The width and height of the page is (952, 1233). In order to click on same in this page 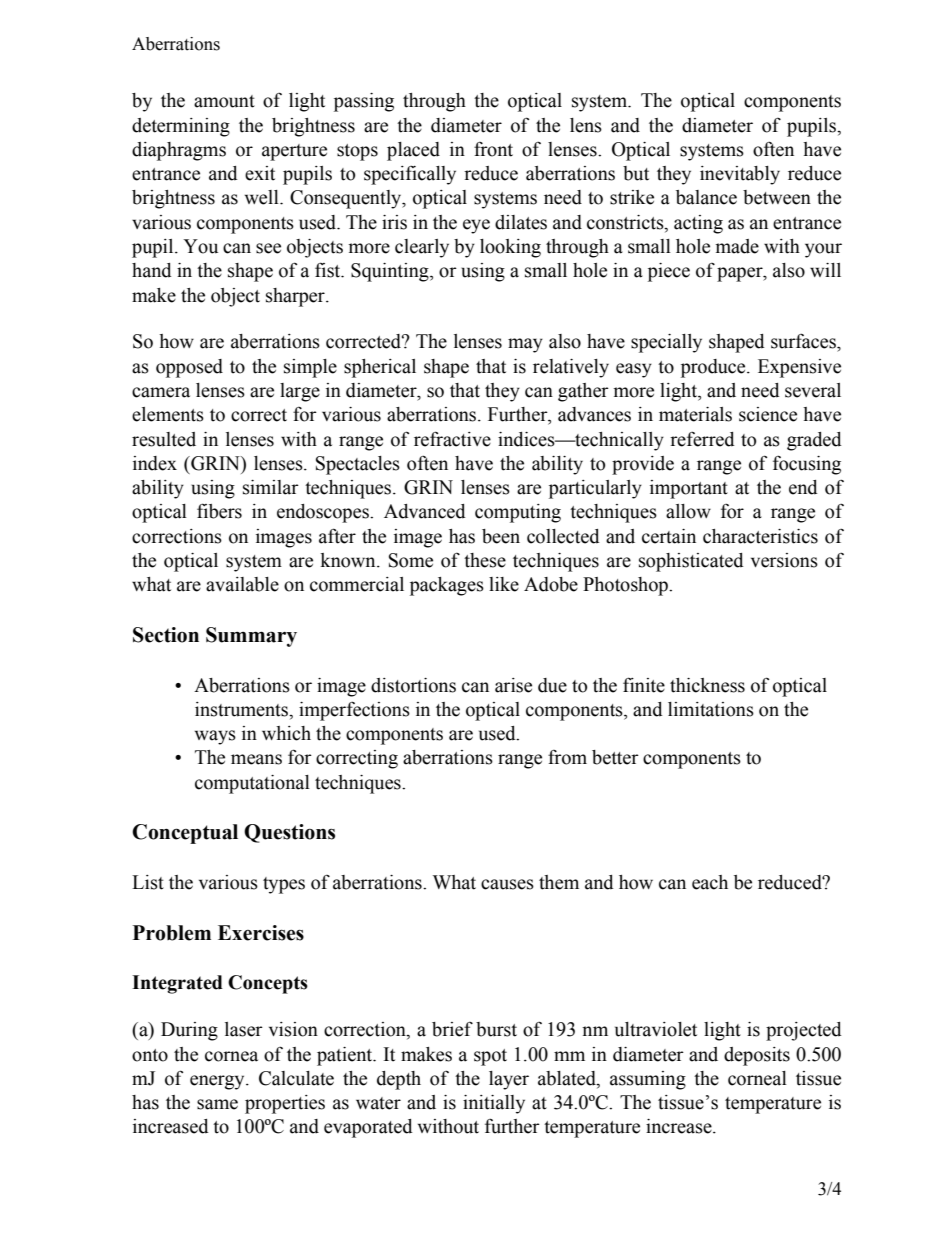, I will do `click(217, 1104)`.
